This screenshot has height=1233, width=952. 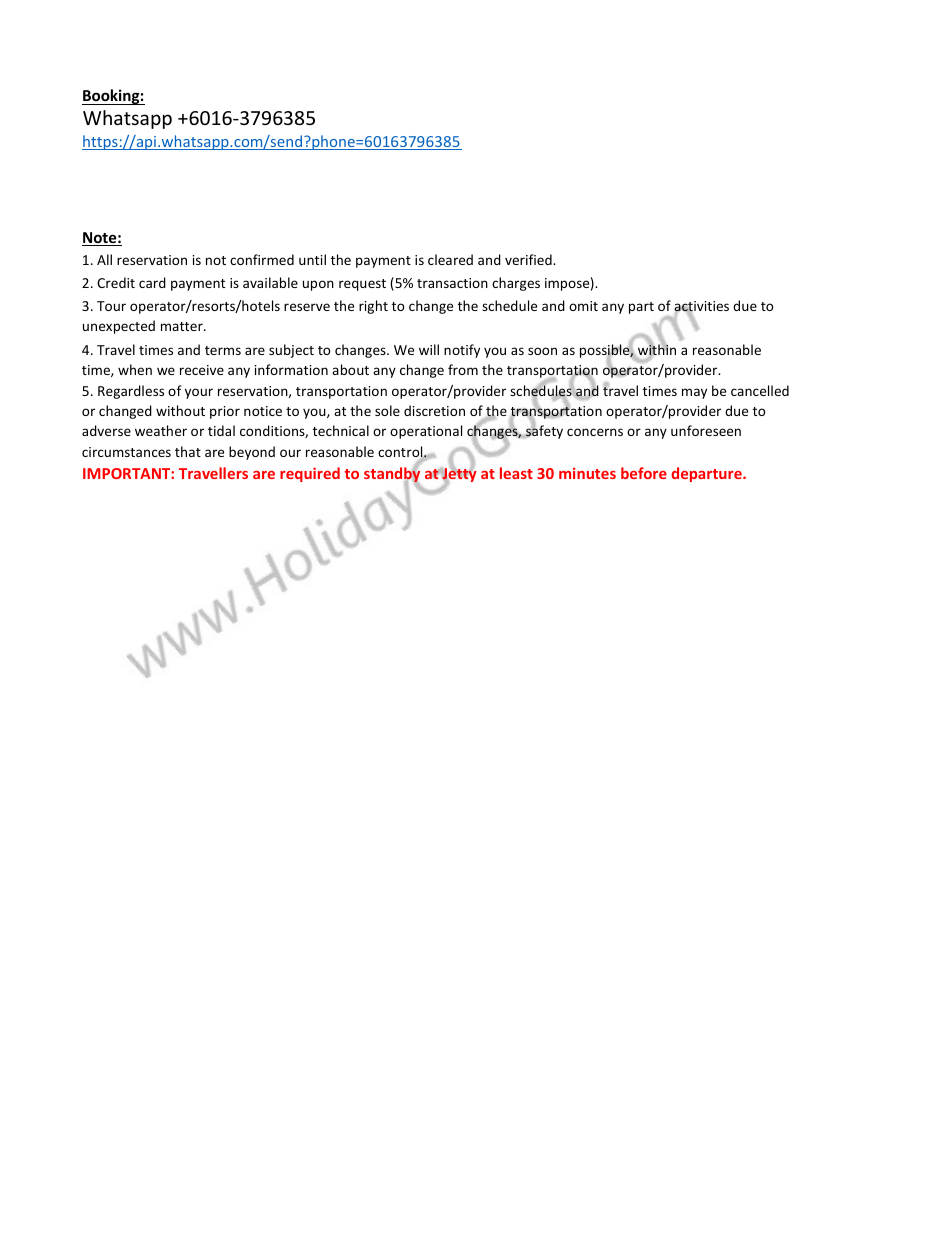 What do you see at coordinates (655, 350) in the screenshot?
I see `within` at bounding box center [655, 350].
